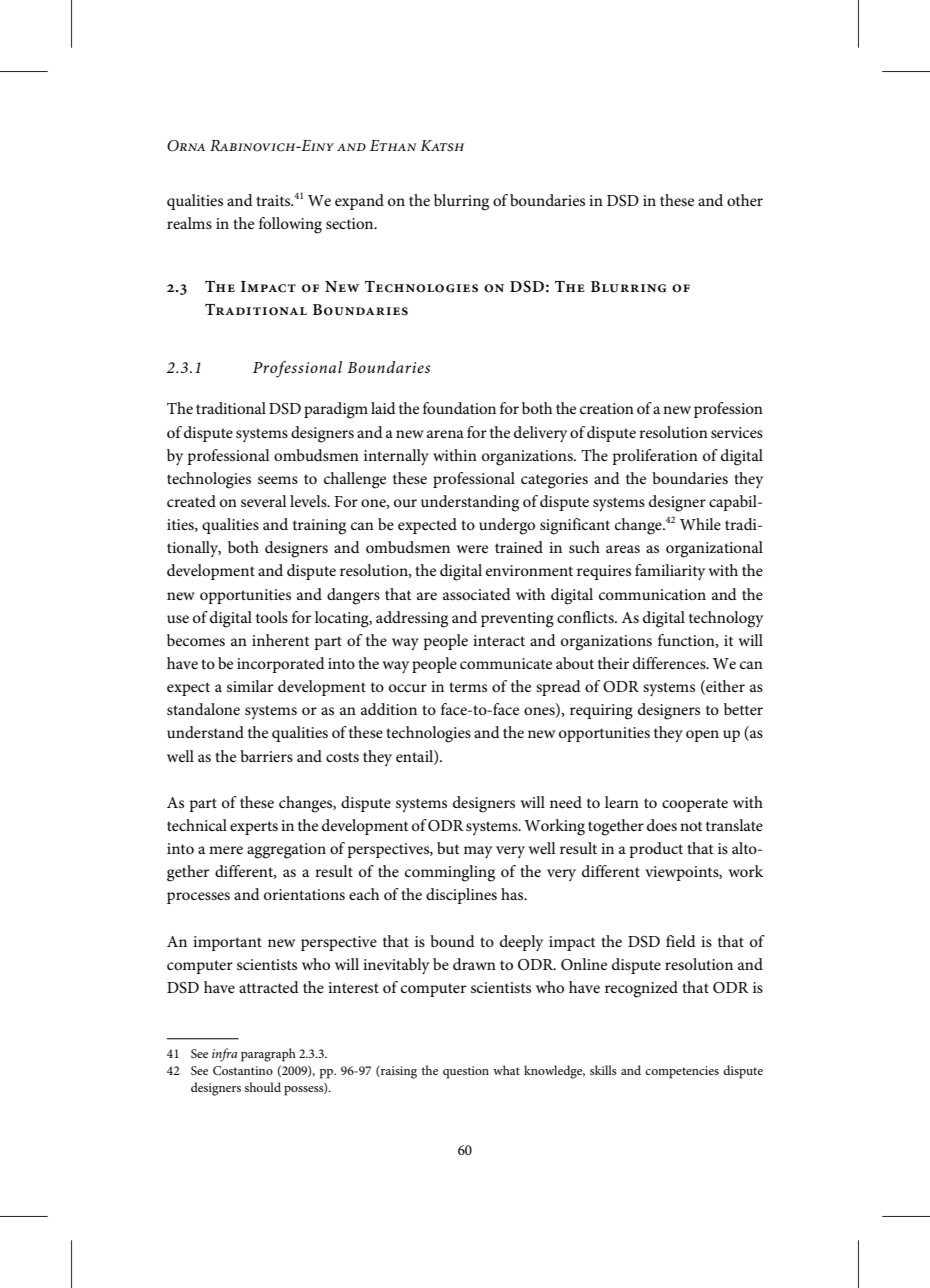 The width and height of the document is (930, 1288). Describe the element at coordinates (477, 594) in the document. I see `associated` at that location.
